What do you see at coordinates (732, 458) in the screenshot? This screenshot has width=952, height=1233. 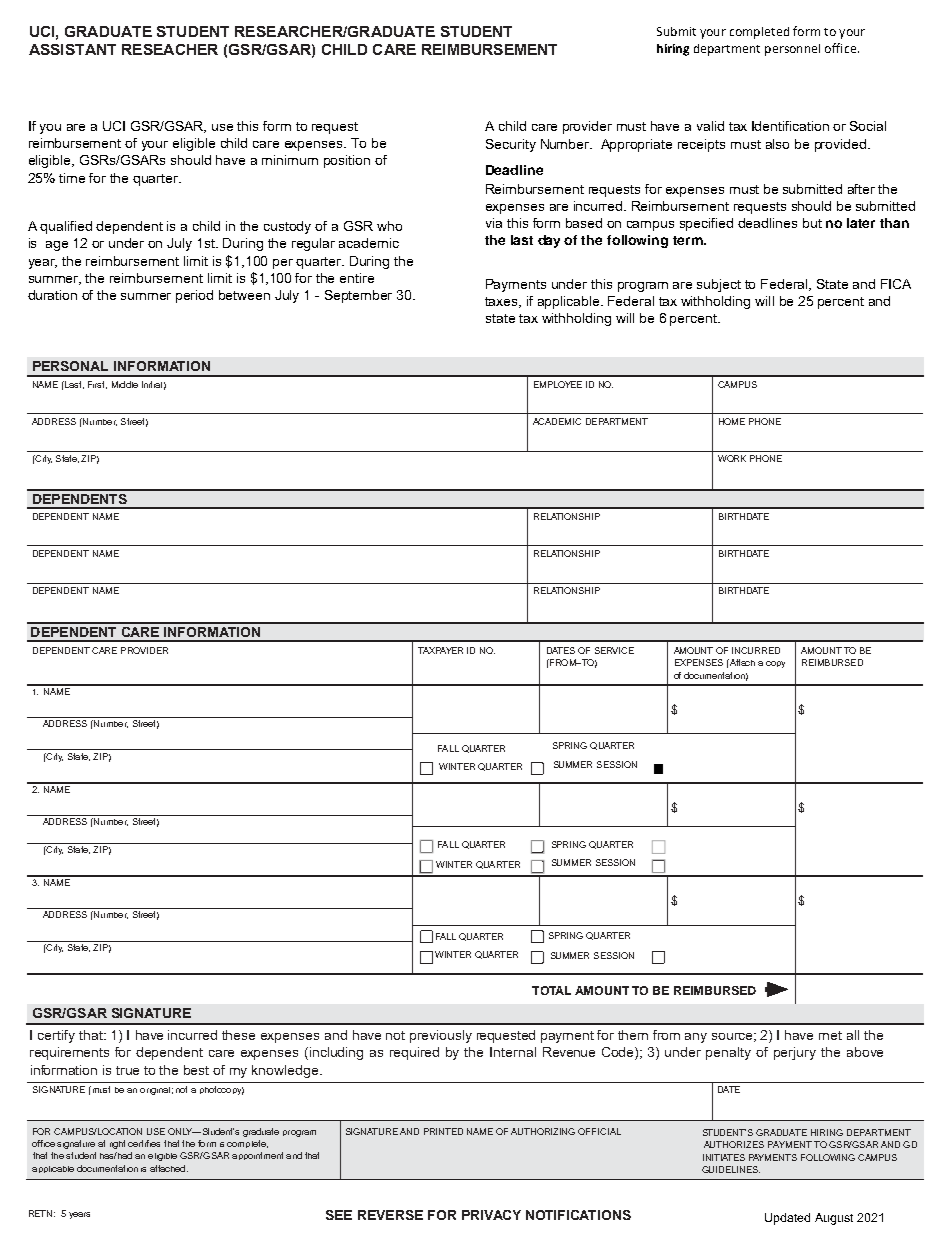 I see `WORK` at bounding box center [732, 458].
